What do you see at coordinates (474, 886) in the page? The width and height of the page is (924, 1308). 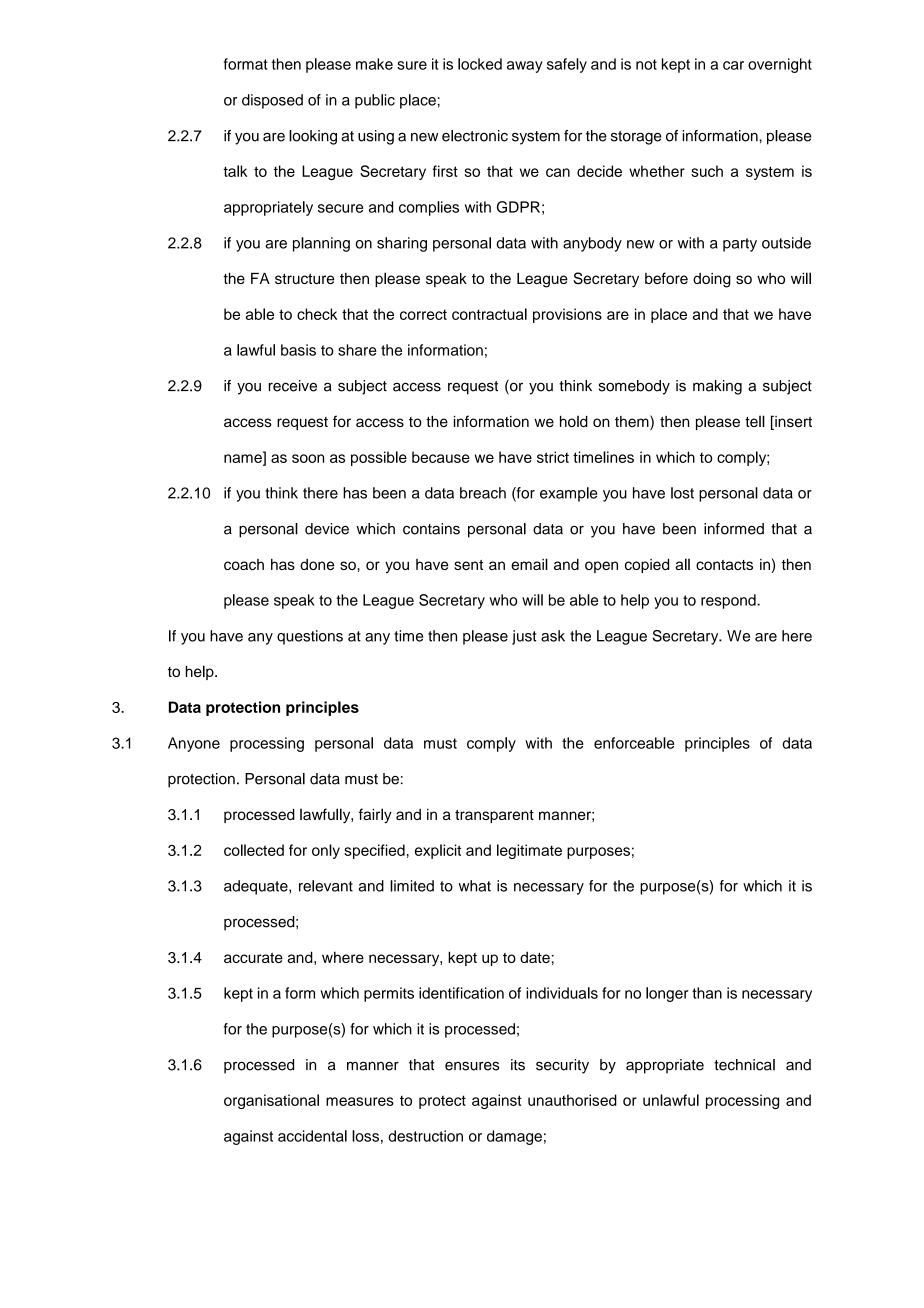 I see `what` at bounding box center [474, 886].
